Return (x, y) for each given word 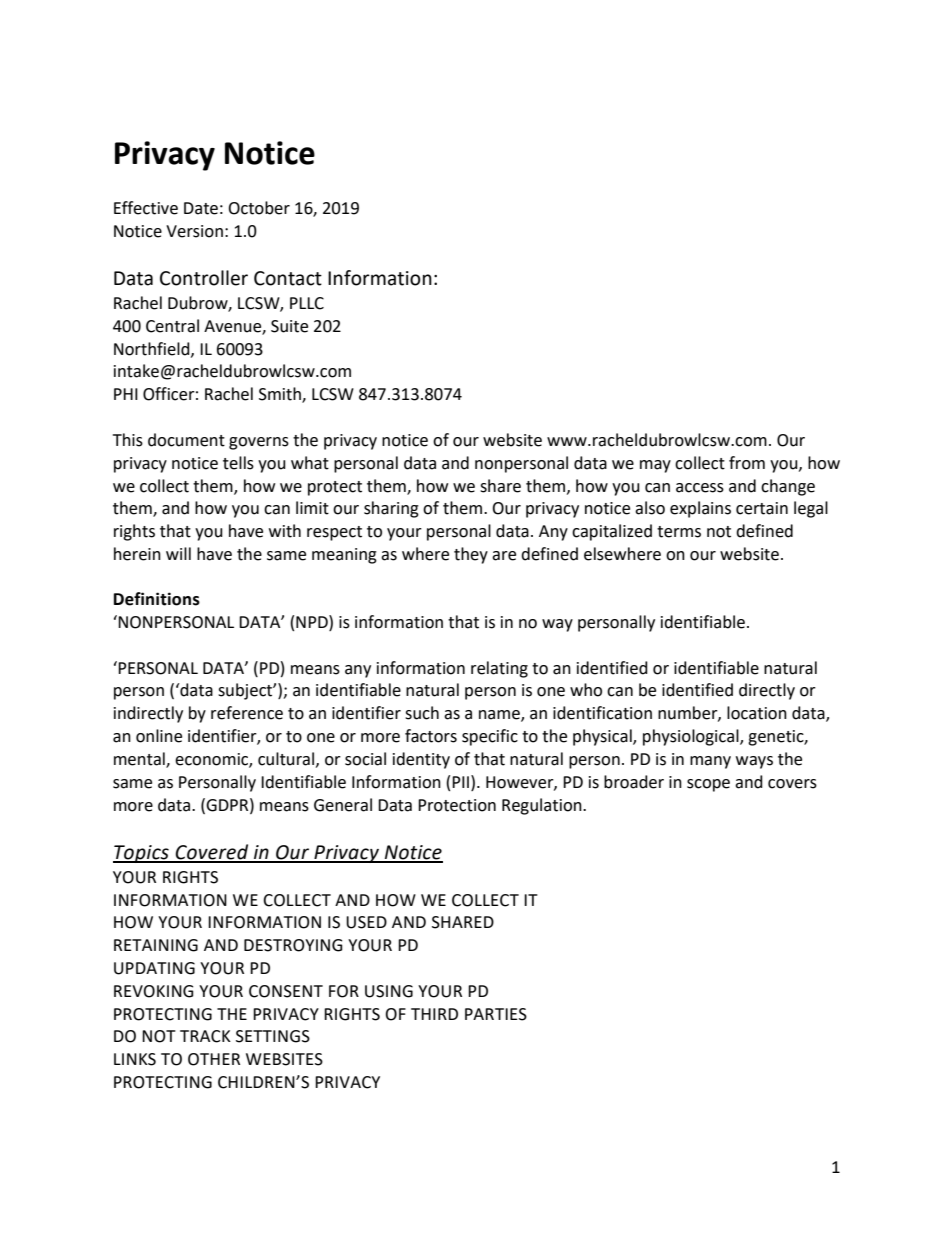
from (747, 463)
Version (194, 231)
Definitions (157, 599)
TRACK (205, 1036)
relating (499, 669)
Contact (288, 278)
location (757, 713)
